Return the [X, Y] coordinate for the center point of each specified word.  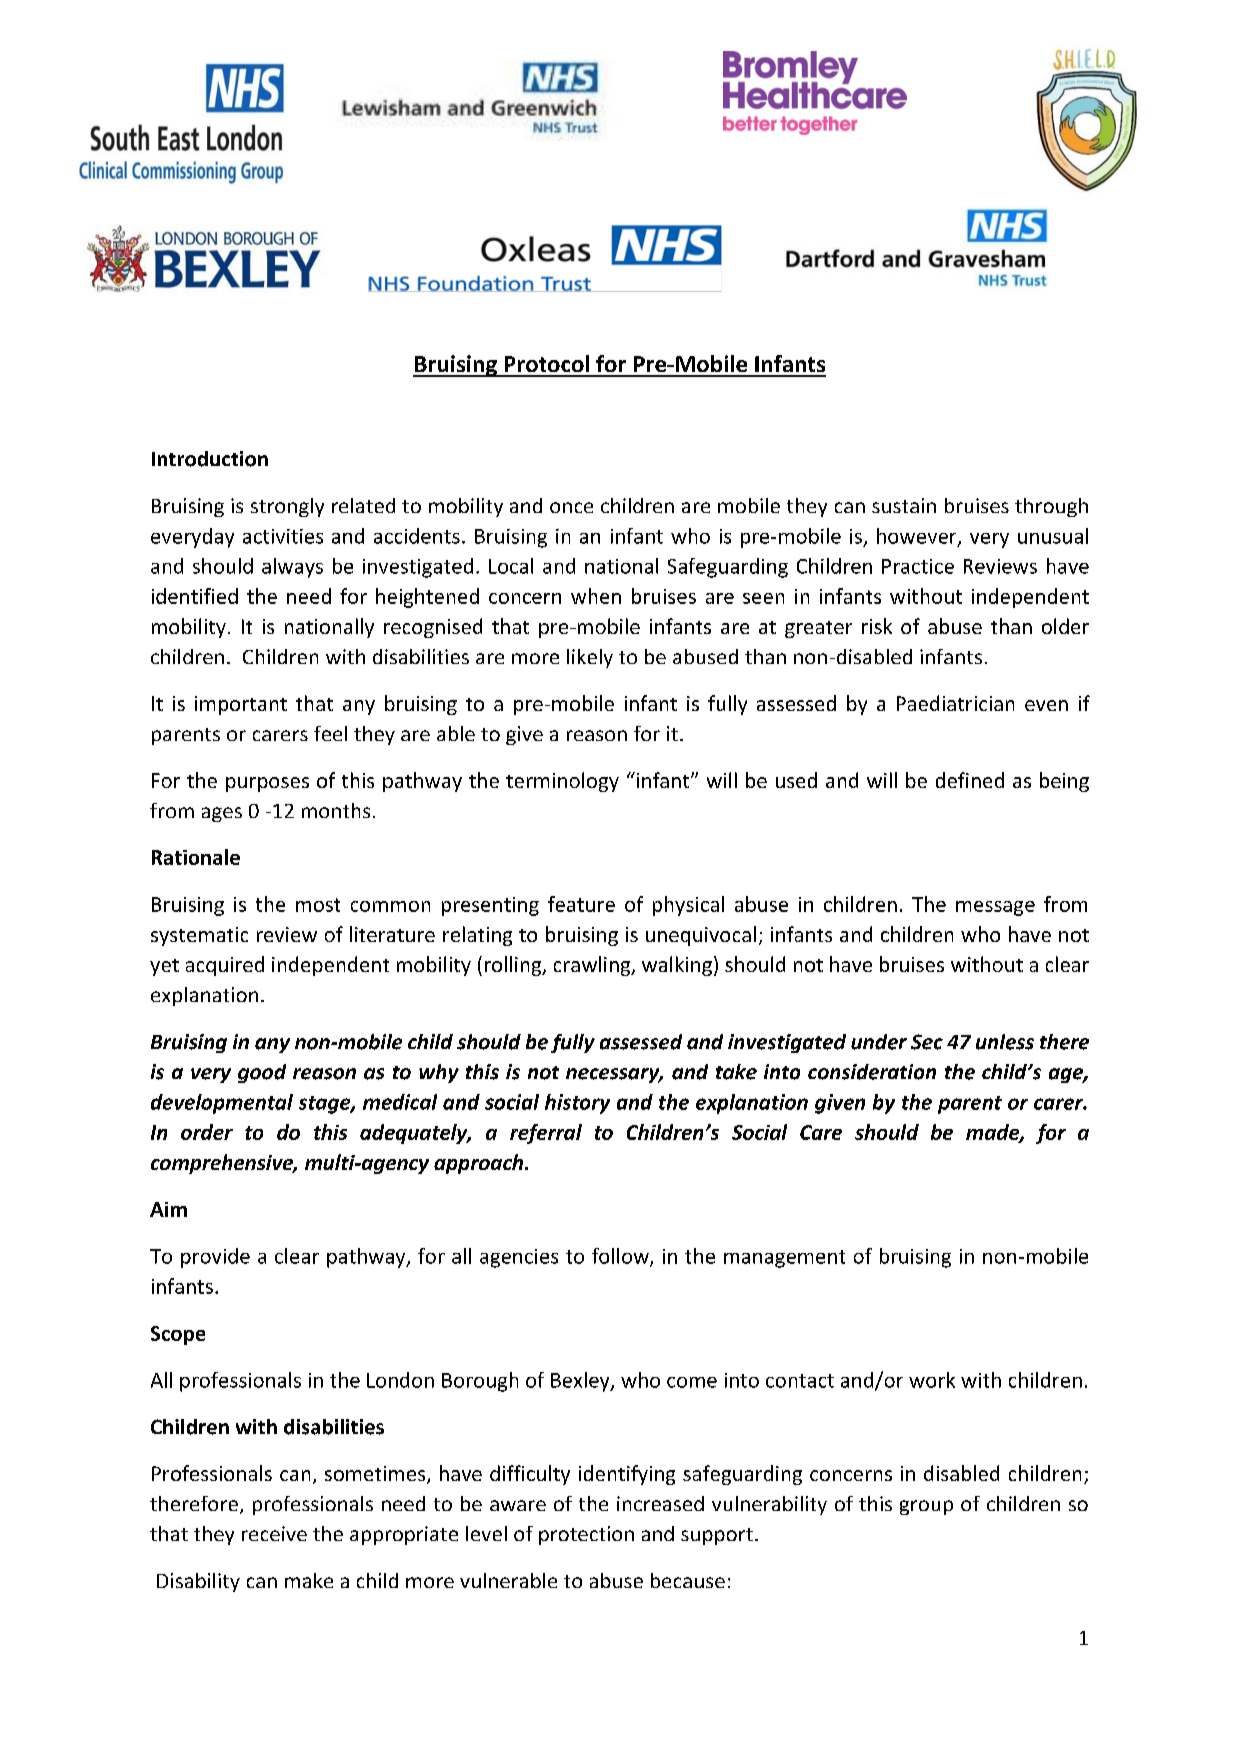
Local [511, 566]
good [262, 1073]
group [926, 1507]
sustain [904, 505]
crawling [593, 966]
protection [586, 1535]
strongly [287, 507]
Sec [927, 1042]
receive [274, 1533]
